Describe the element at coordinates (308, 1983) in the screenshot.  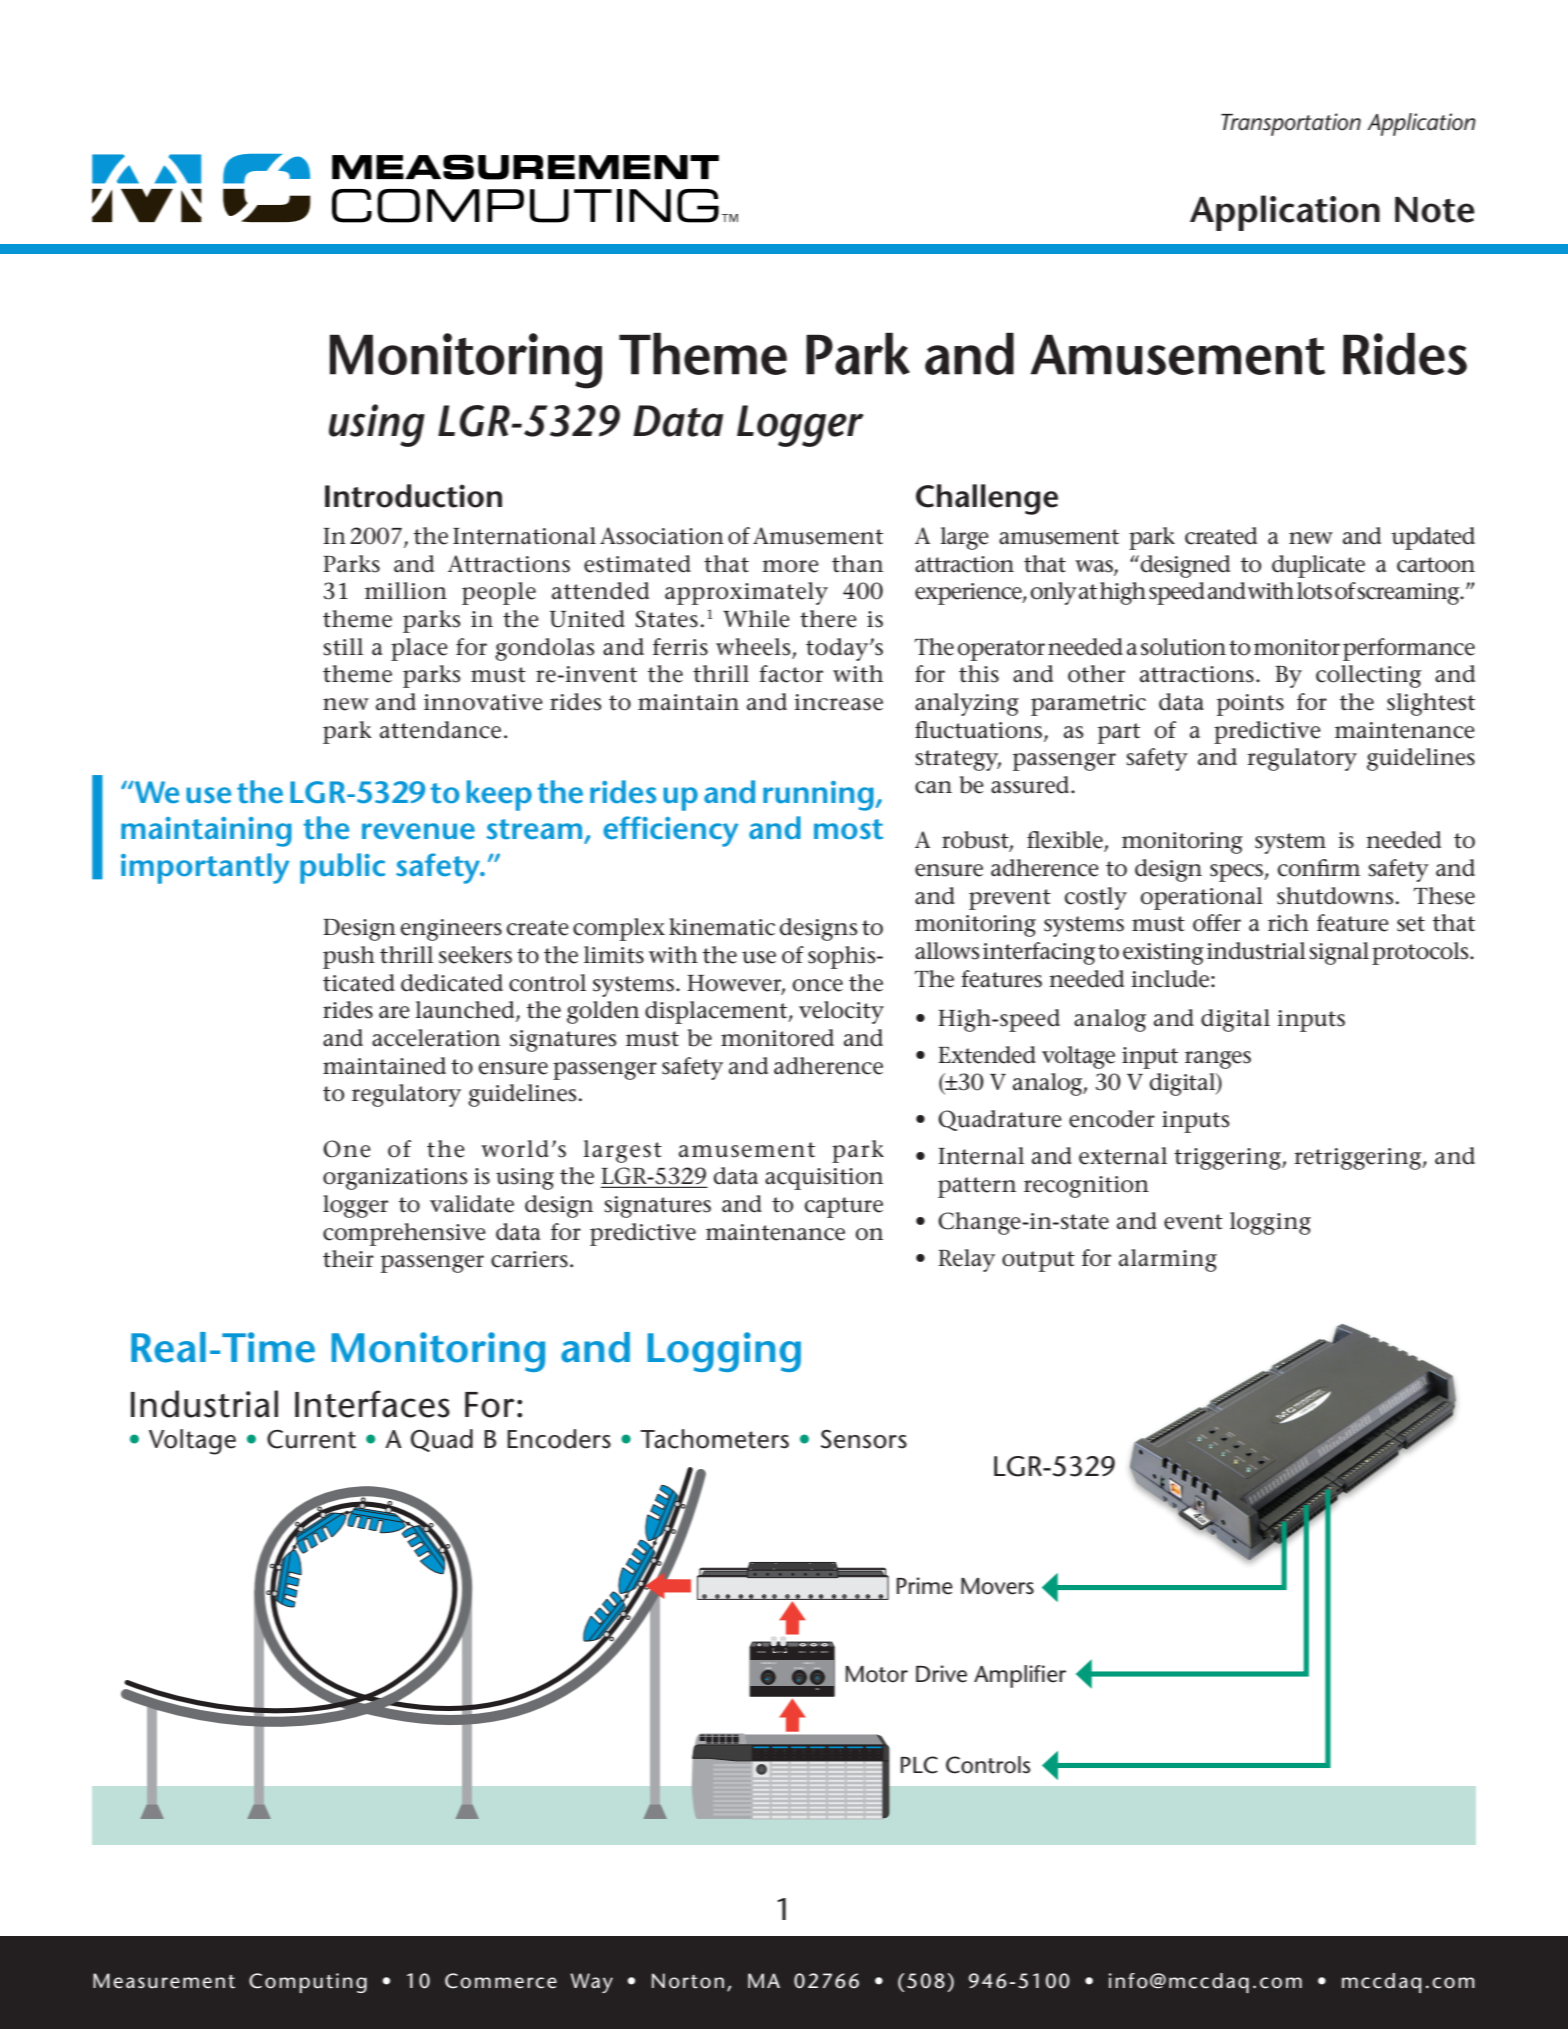
I see `Computing` at that location.
